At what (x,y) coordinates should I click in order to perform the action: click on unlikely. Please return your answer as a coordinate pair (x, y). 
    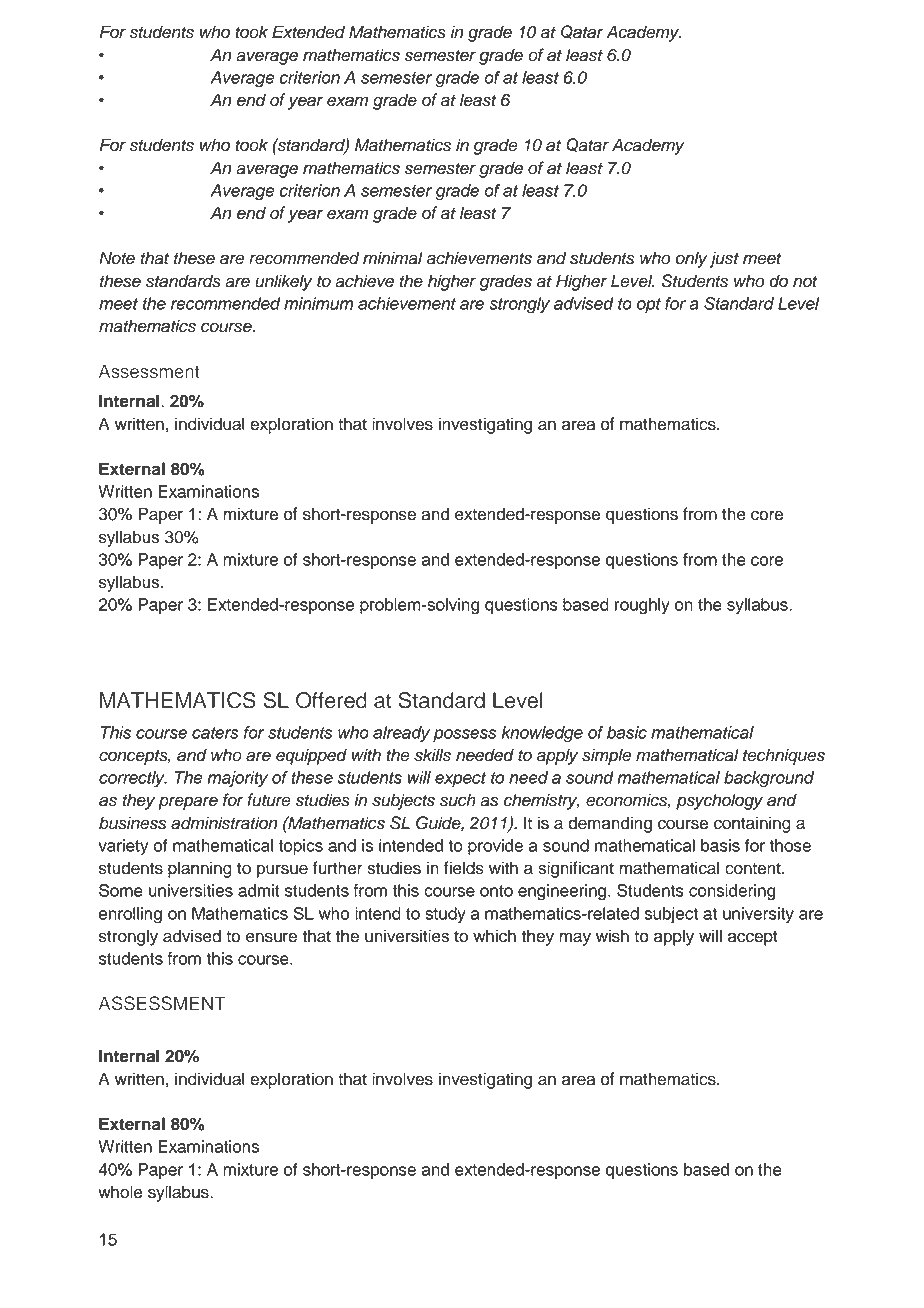
    Looking at the image, I should click on (284, 282).
